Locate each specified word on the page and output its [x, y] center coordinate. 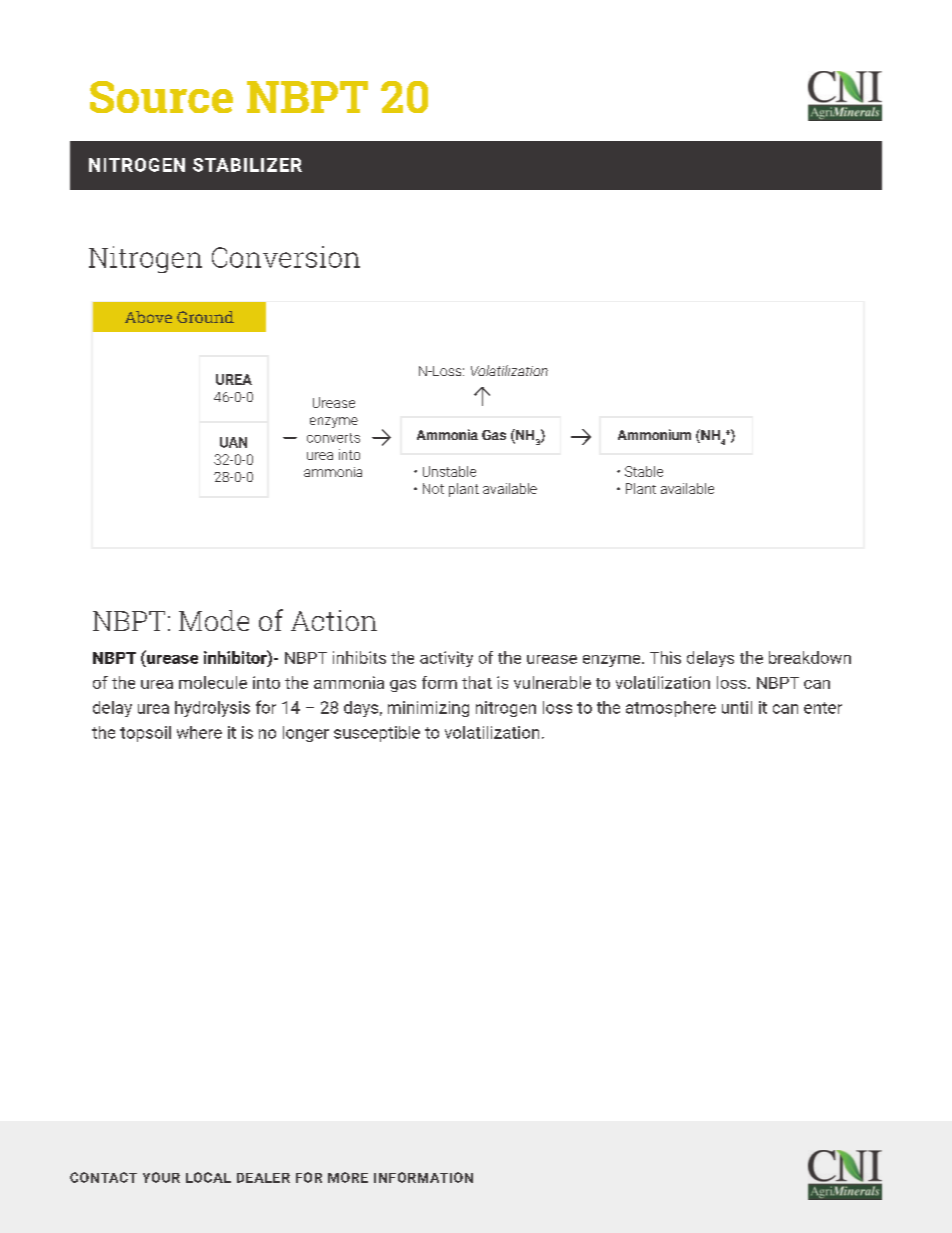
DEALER [263, 1178]
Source [161, 97]
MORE [348, 1177]
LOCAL [208, 1177]
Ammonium [654, 434]
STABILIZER [247, 165]
